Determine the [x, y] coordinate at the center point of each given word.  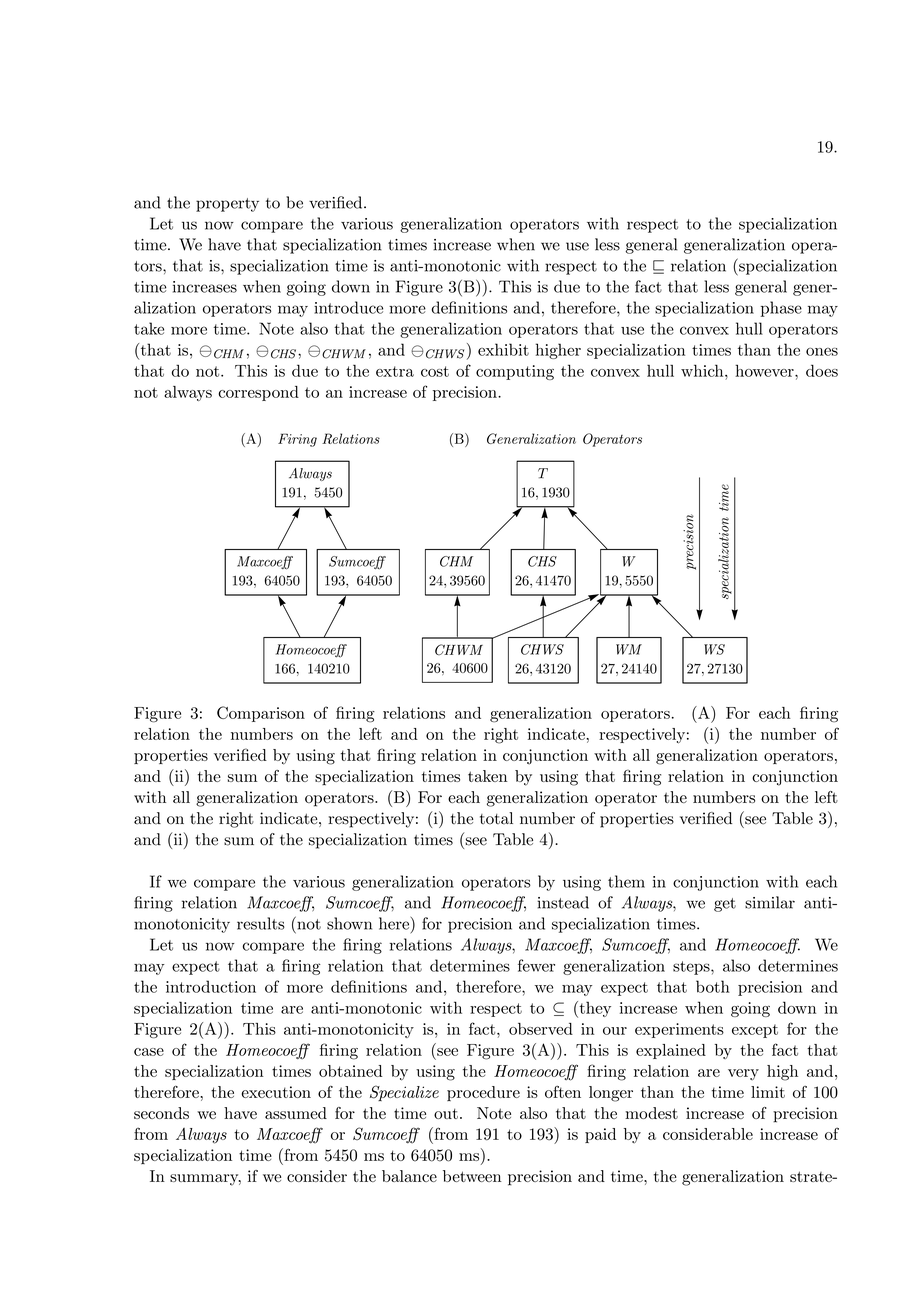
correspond [258, 393]
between [472, 1176]
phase [781, 309]
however [765, 370]
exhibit [503, 349]
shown [349, 923]
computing [515, 372]
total [496, 818]
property [227, 205]
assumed [296, 1113]
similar [770, 902]
